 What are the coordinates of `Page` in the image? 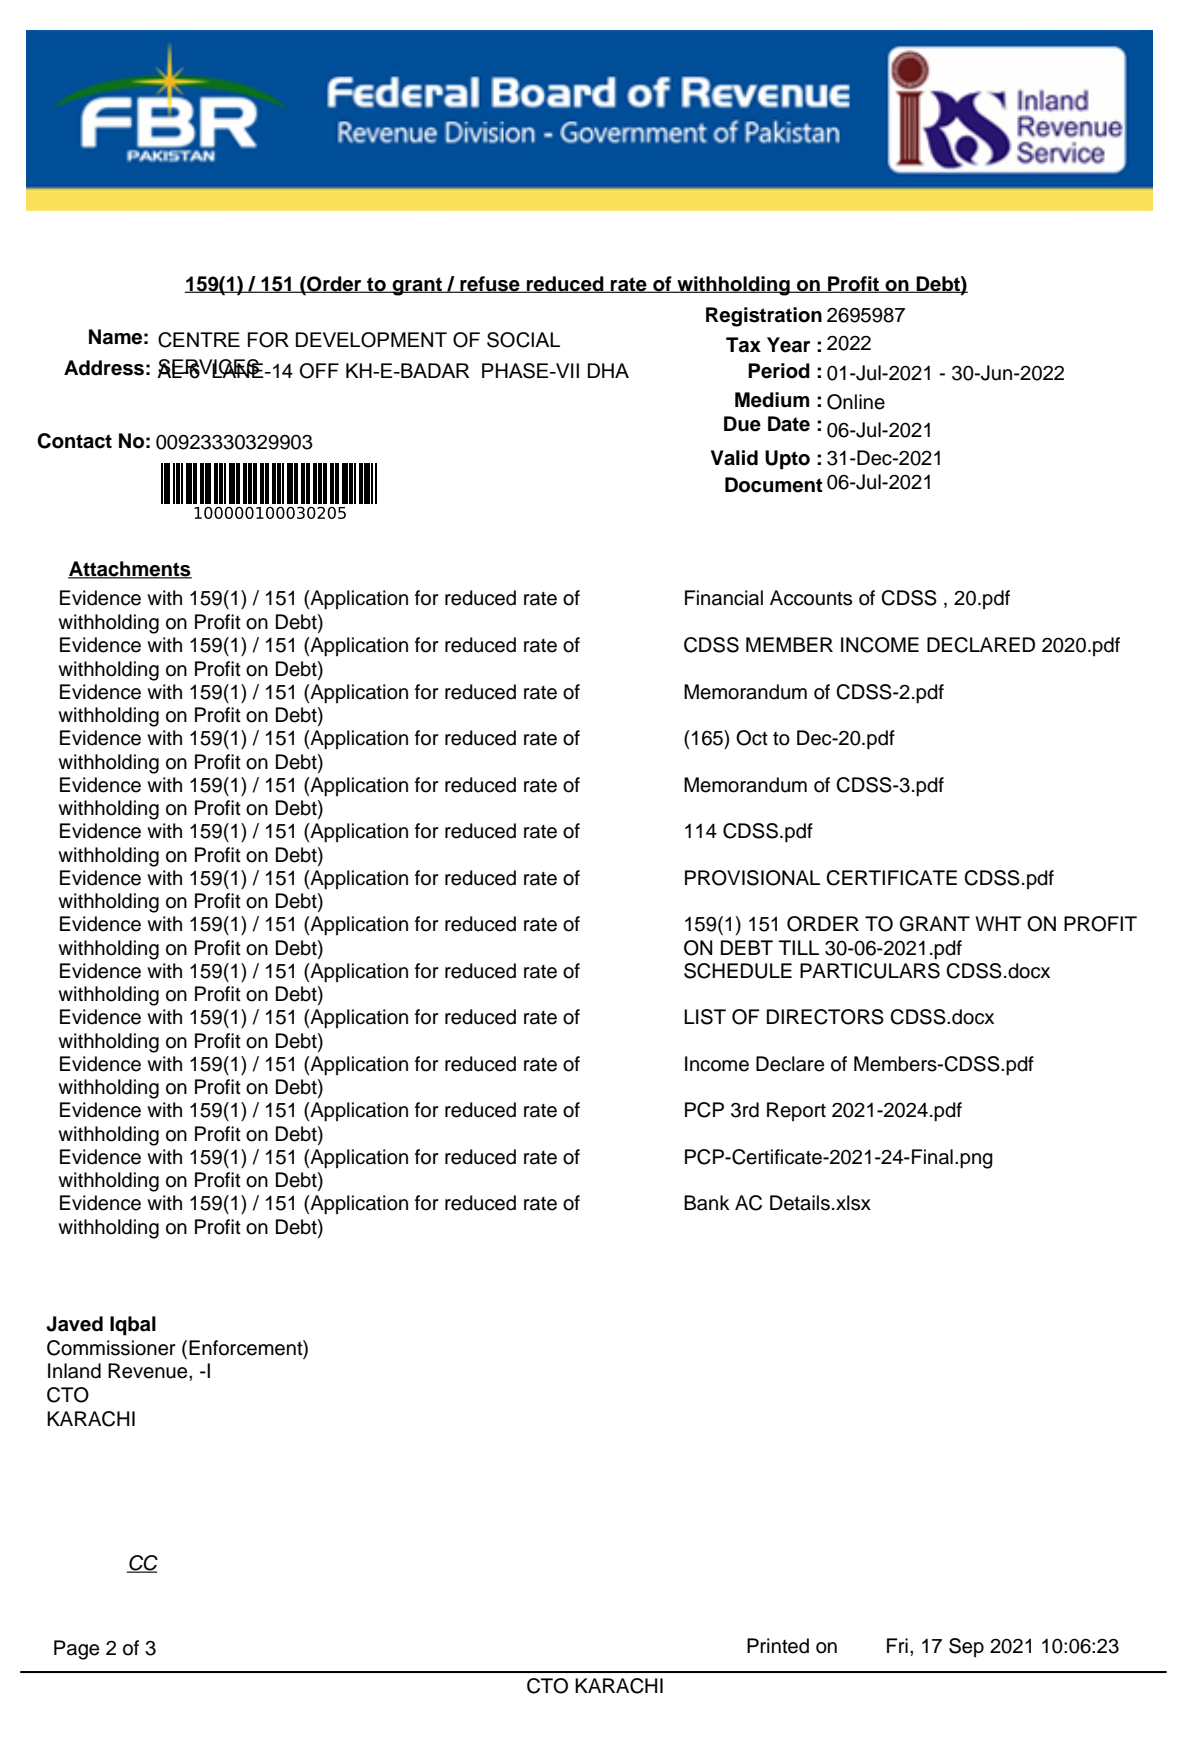 It's located at (76, 1650).
